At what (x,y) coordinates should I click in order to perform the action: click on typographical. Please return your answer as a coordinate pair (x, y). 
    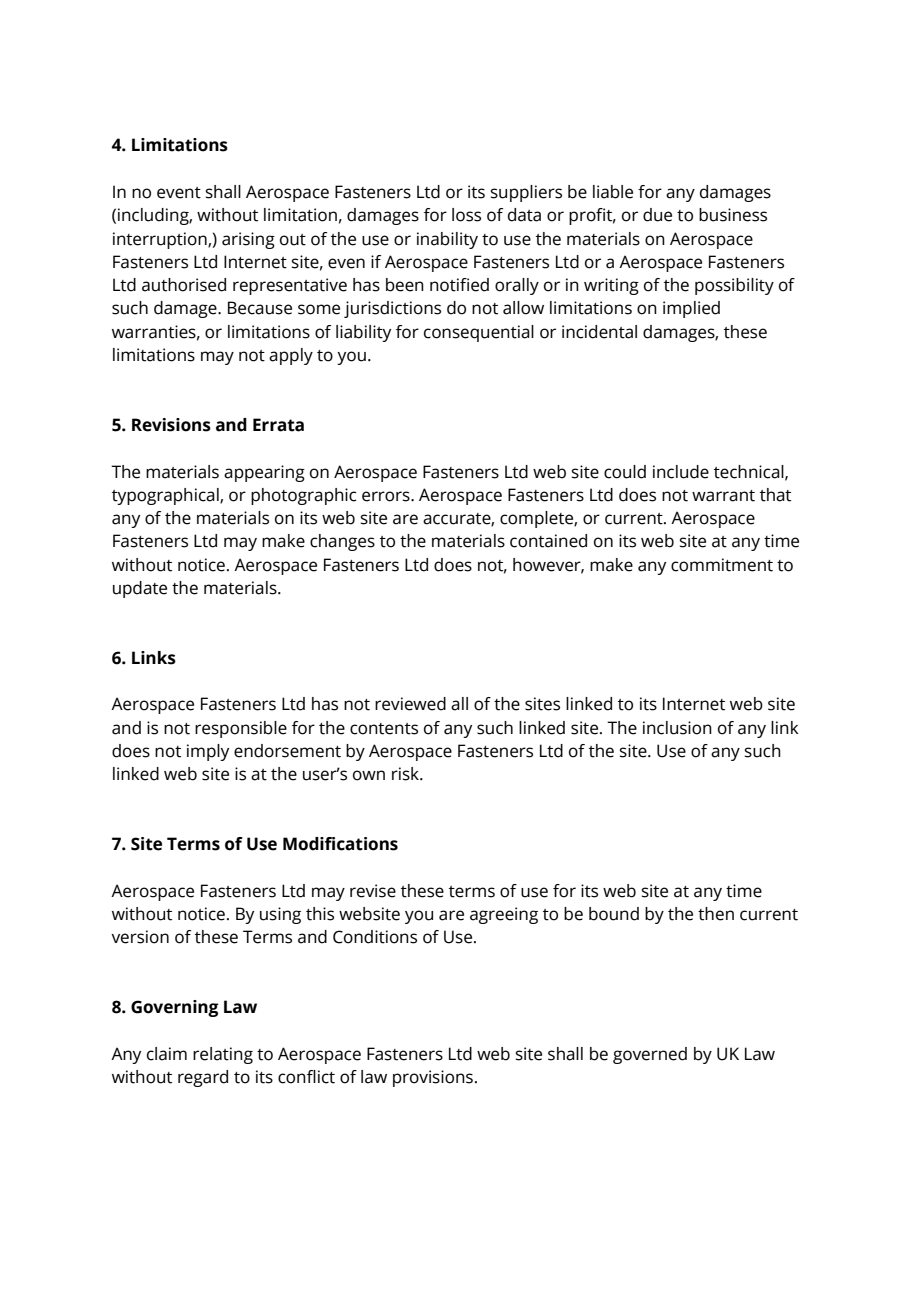
    Looking at the image, I should click on (166, 496).
